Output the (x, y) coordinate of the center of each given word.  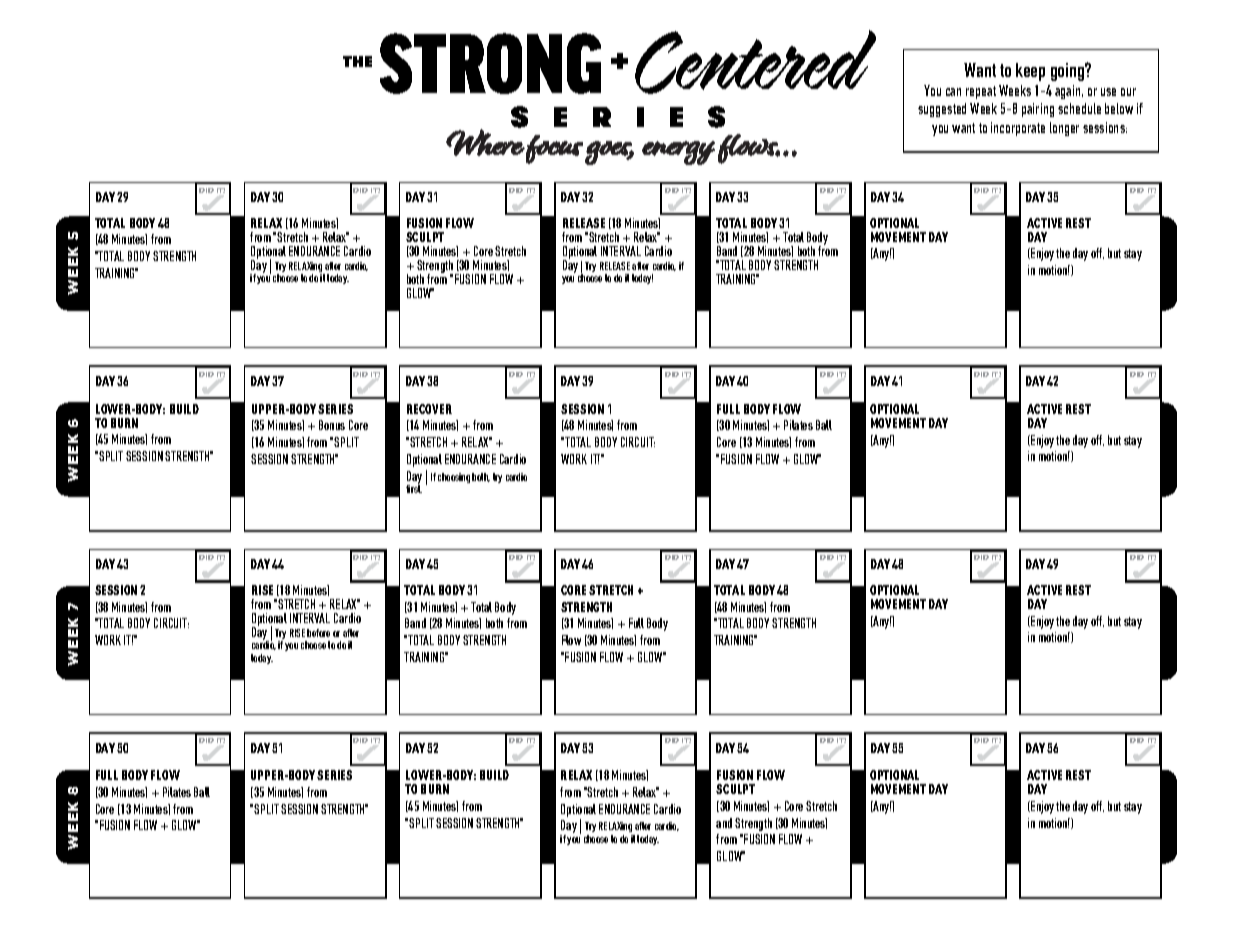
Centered (755, 62)
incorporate (1018, 129)
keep (1030, 72)
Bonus (332, 425)
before (318, 633)
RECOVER (429, 409)
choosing (454, 478)
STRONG (490, 63)
